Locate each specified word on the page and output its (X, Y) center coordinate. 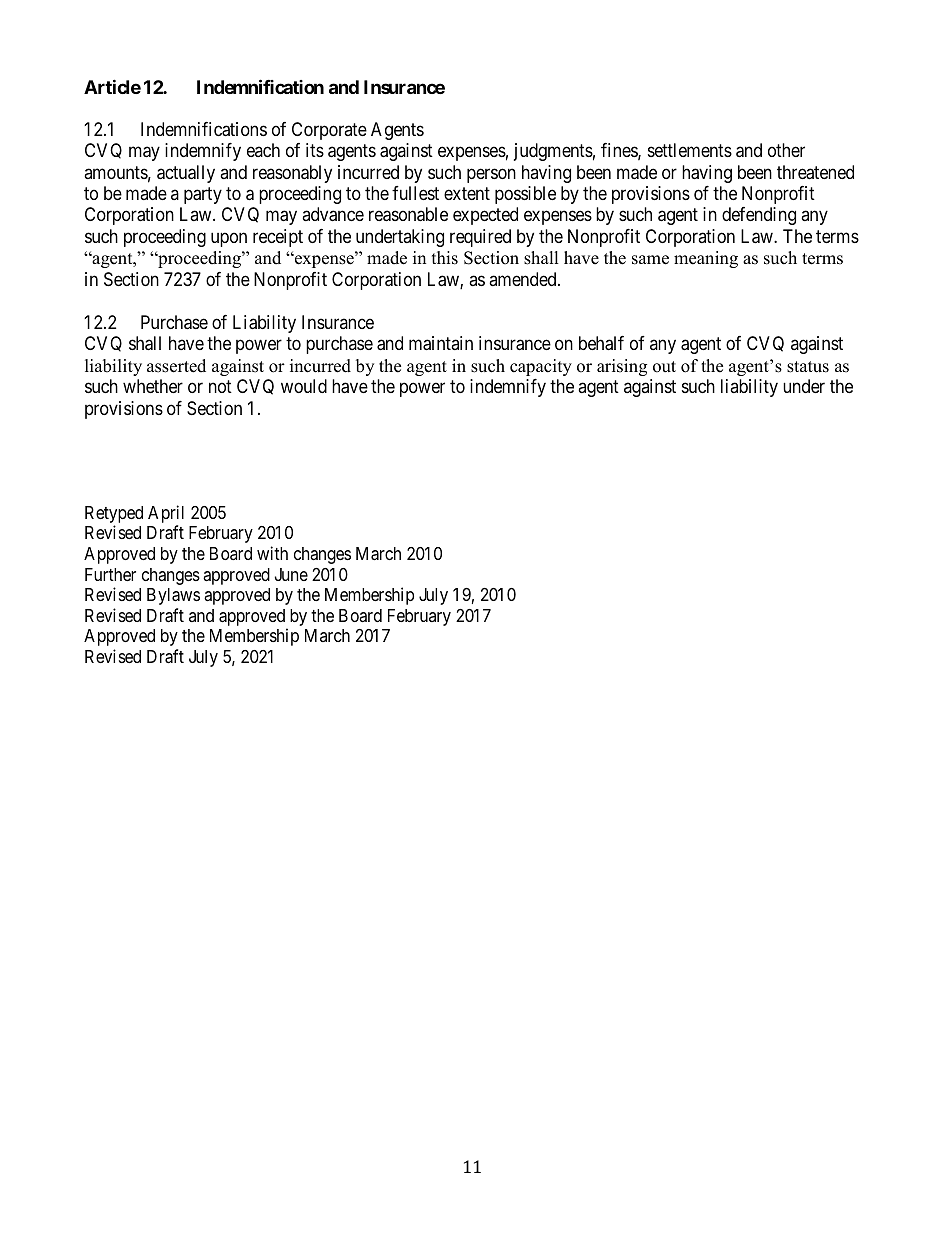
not (220, 387)
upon (229, 239)
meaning (706, 259)
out (664, 367)
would (304, 386)
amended (524, 279)
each (263, 150)
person (491, 175)
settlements (690, 150)
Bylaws (173, 596)
